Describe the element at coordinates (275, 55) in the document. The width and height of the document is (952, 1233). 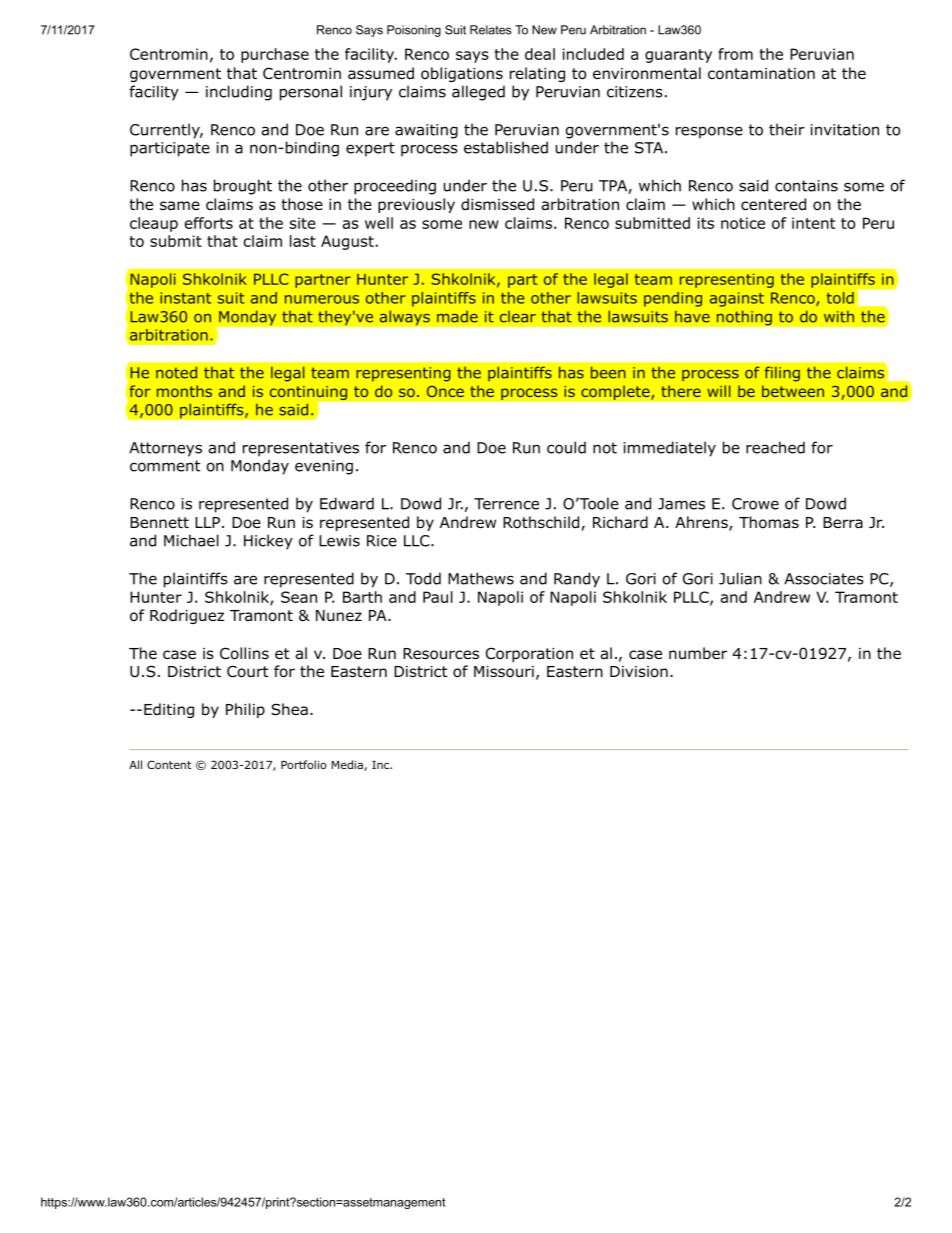
I see `purchase` at that location.
